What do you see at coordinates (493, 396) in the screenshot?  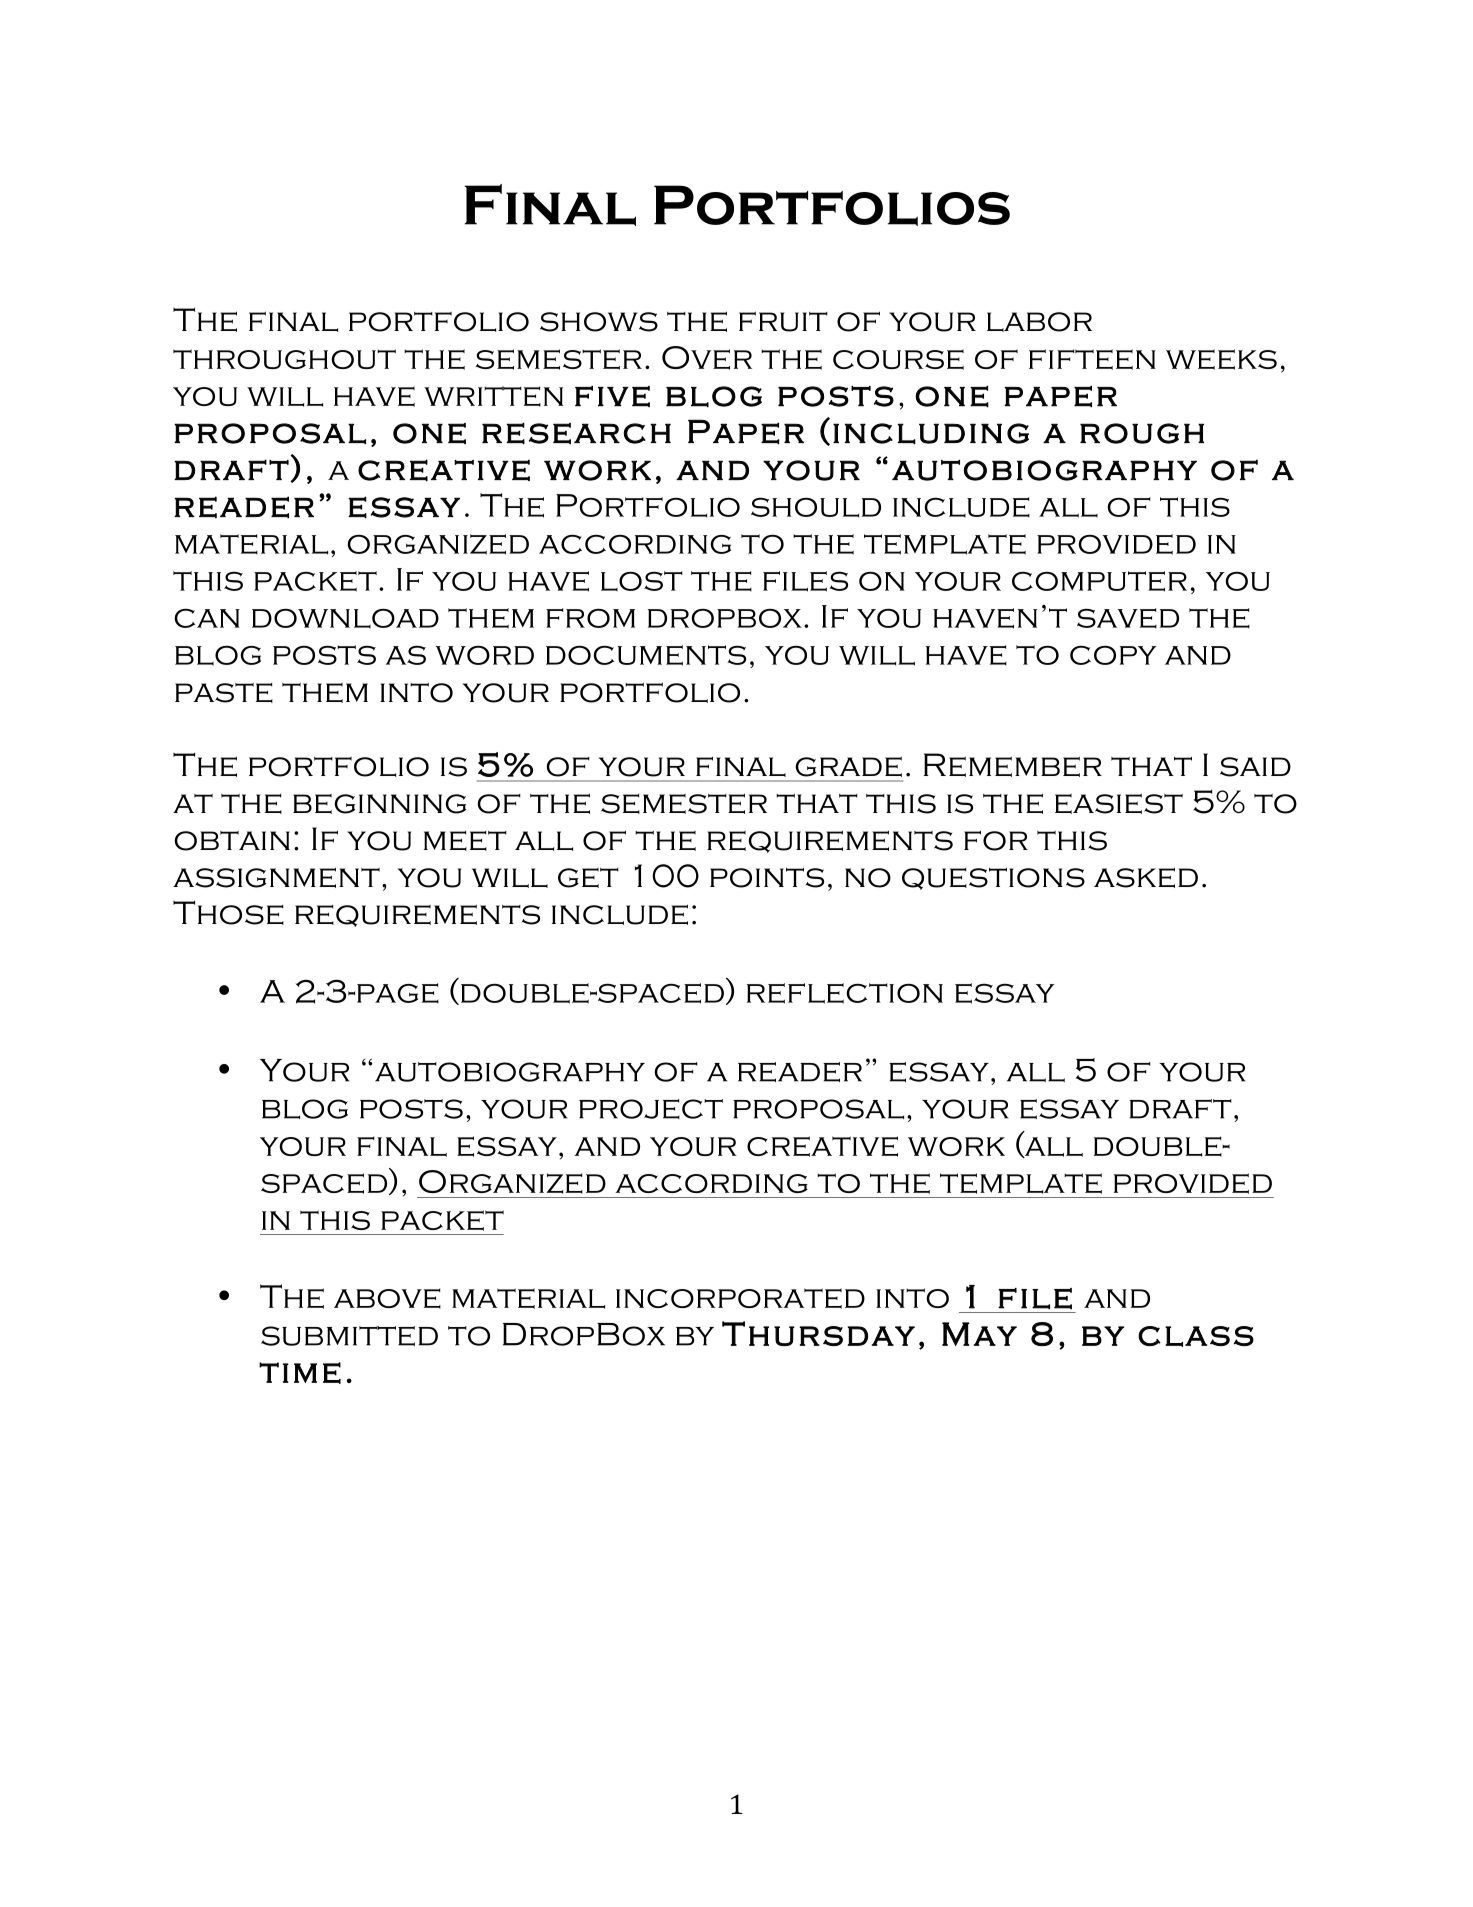 I see `written` at bounding box center [493, 396].
